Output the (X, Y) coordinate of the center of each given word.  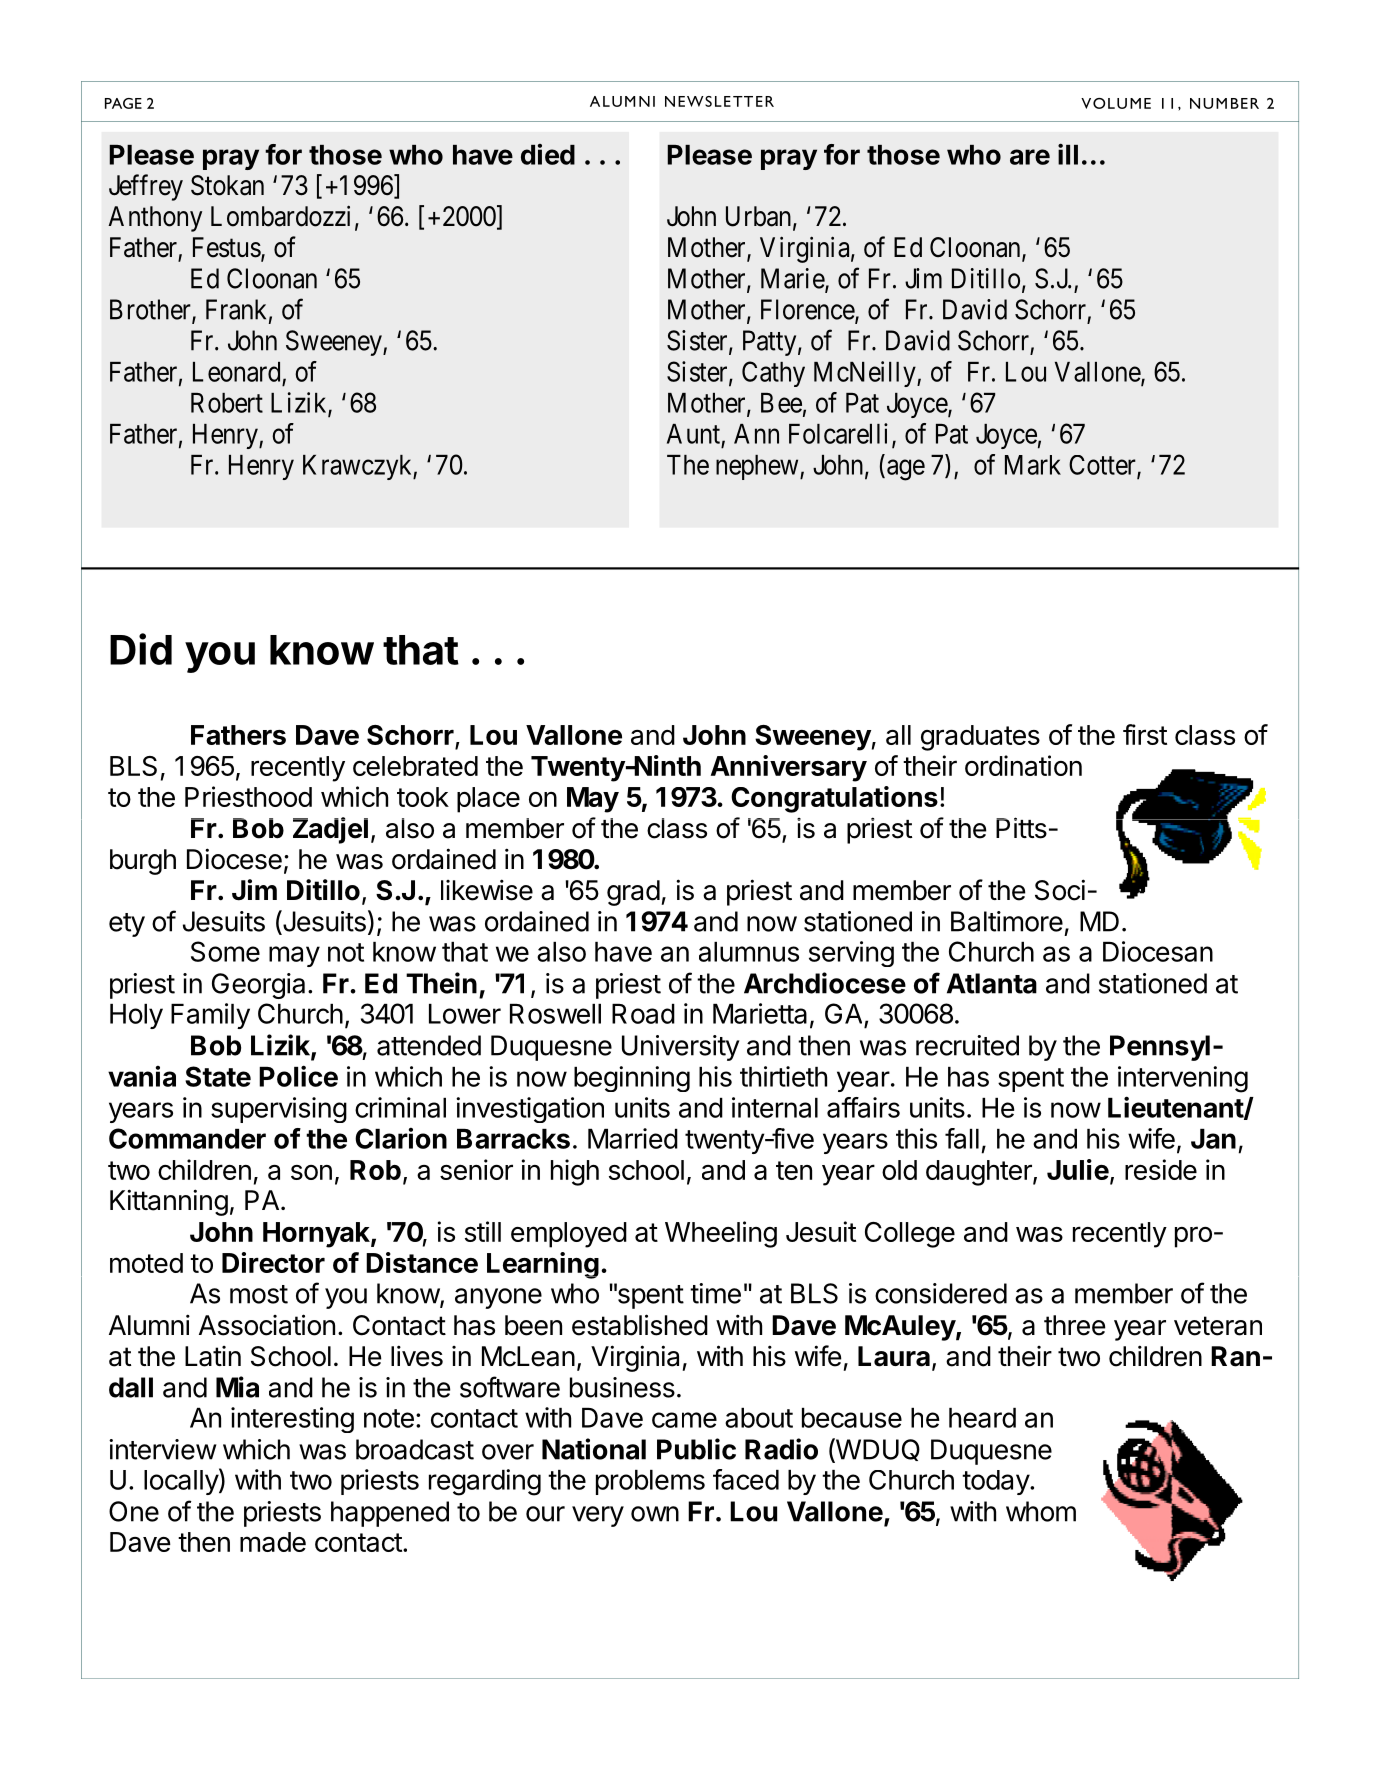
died (548, 154)
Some (225, 951)
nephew (758, 467)
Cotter (1103, 466)
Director (273, 1262)
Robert (227, 403)
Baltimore (1007, 921)
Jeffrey (146, 187)
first (1145, 734)
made (273, 1542)
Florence (808, 310)
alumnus (749, 952)
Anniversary (789, 768)
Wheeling (721, 1234)
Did (141, 649)
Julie (1078, 1169)
